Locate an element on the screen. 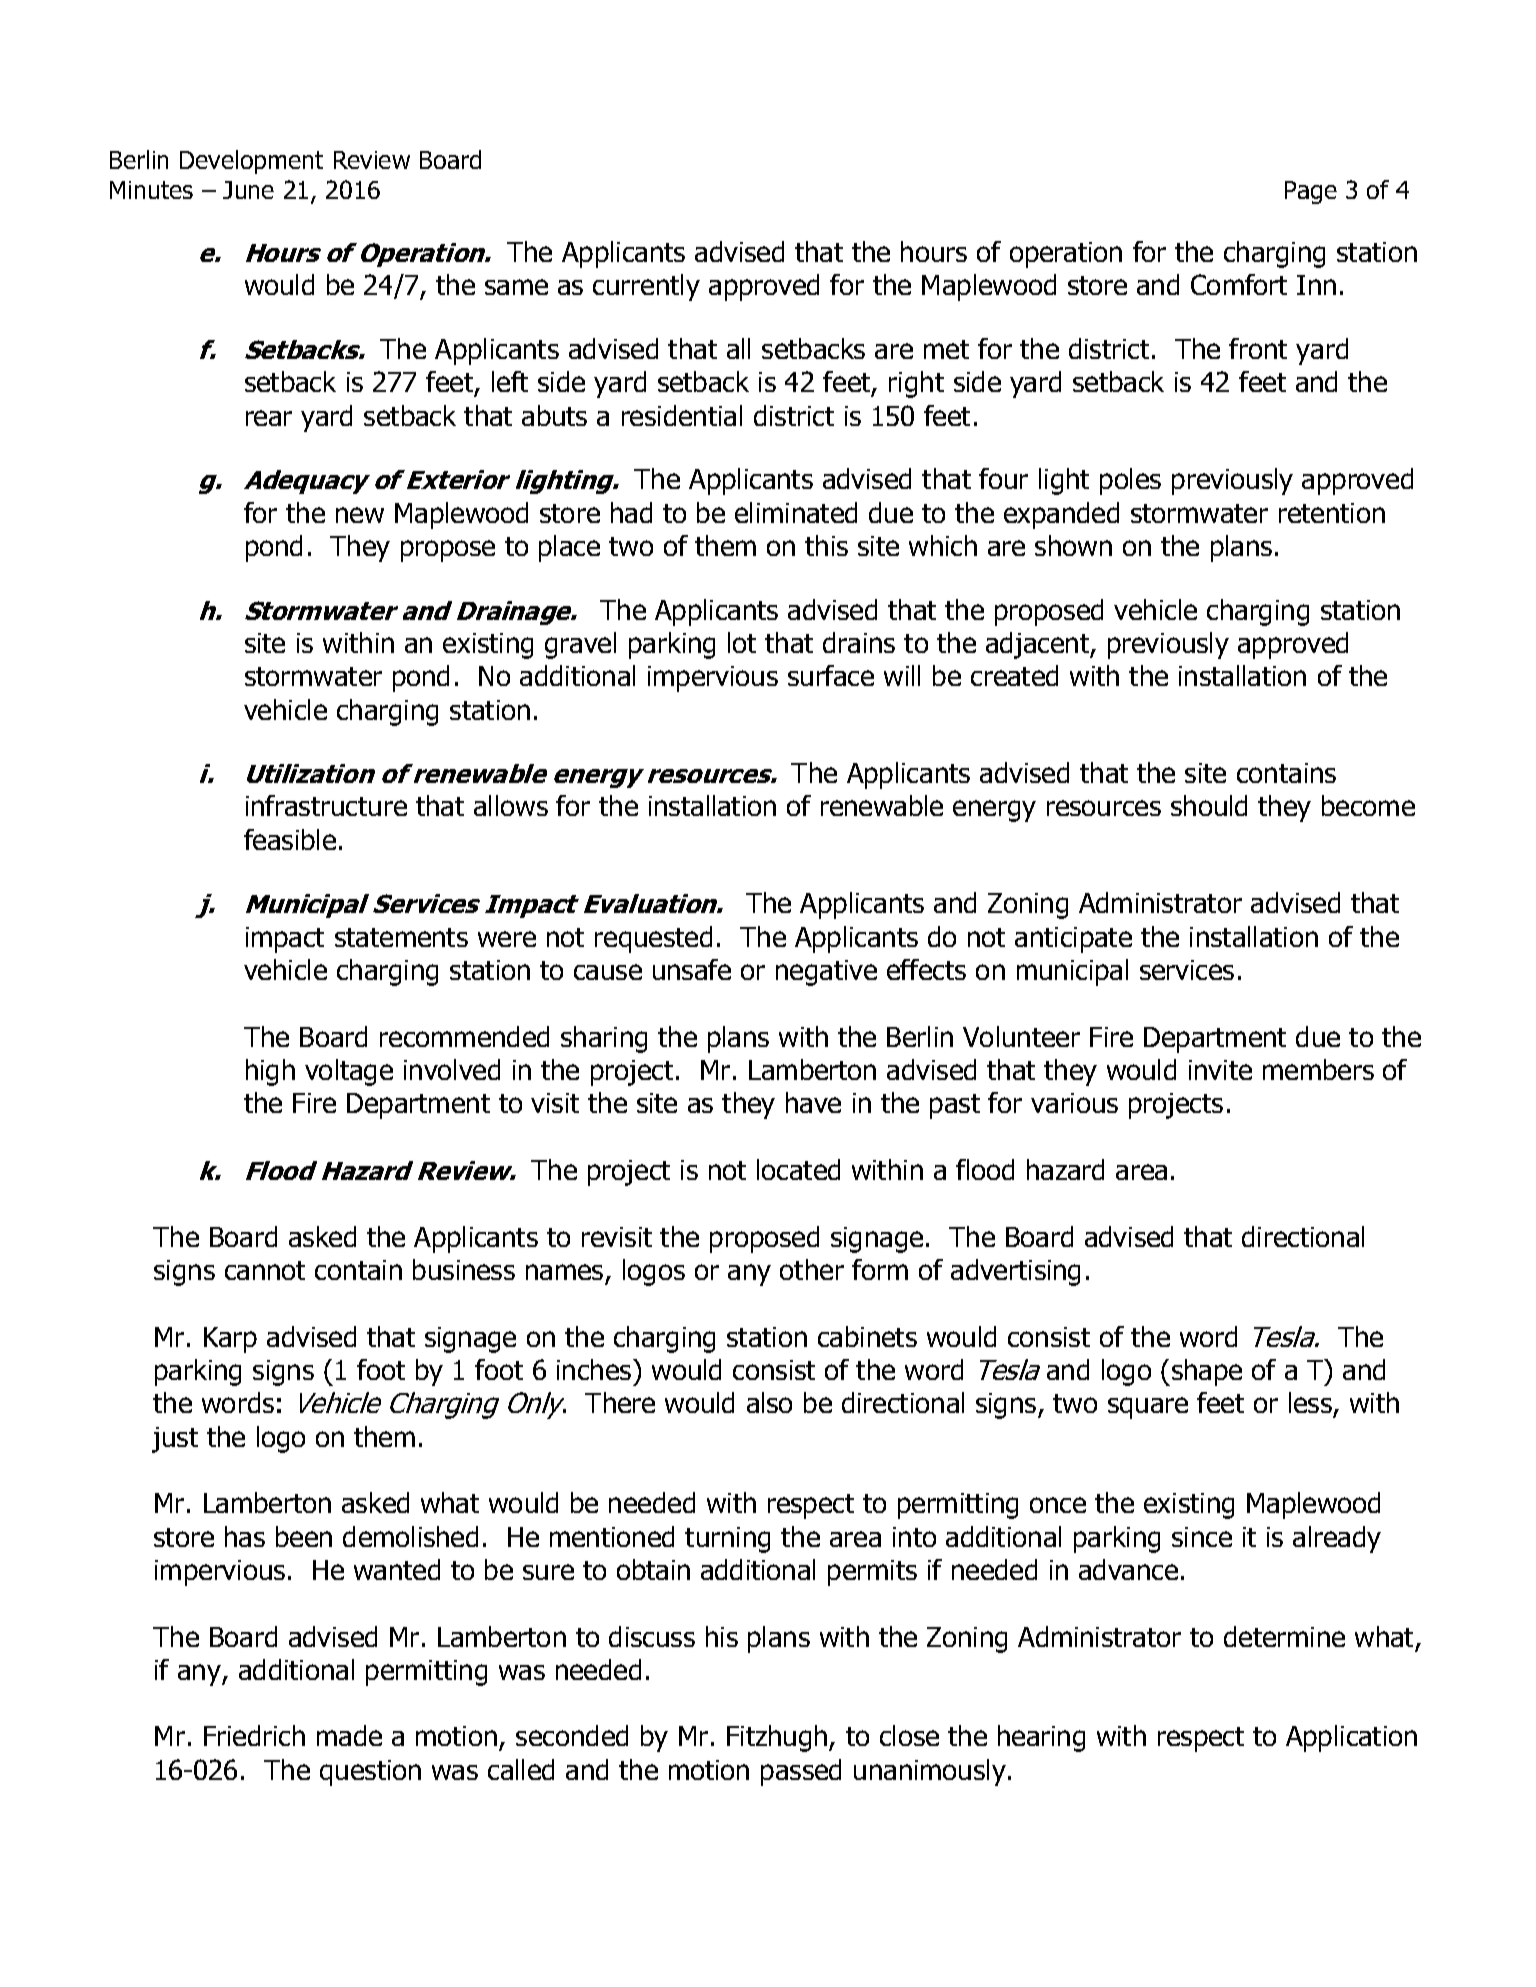 The image size is (1536, 1987). invite is located at coordinates (1220, 1070).
